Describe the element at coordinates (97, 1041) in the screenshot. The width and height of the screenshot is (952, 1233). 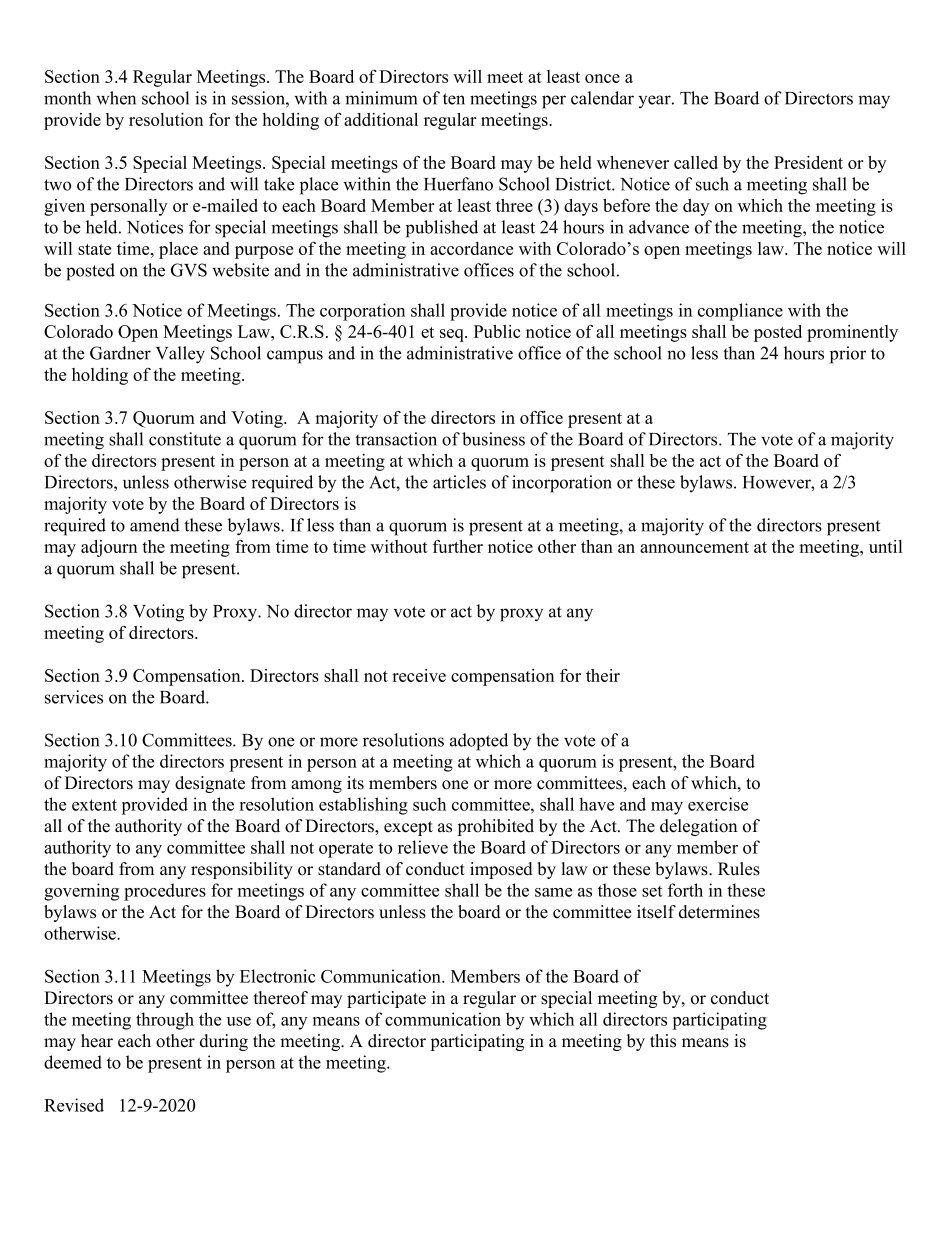
I see `hear` at that location.
